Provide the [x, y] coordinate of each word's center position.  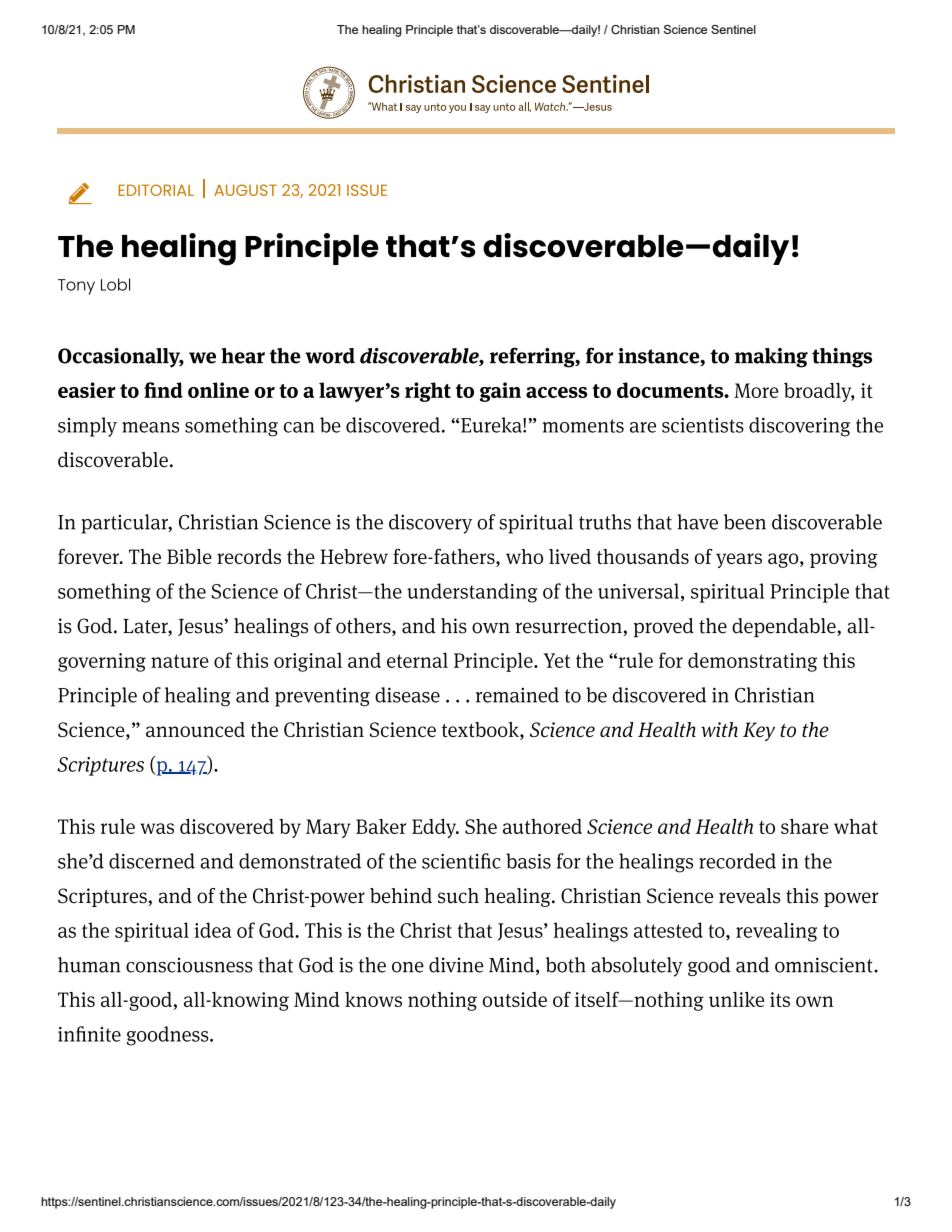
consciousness [189, 965]
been [745, 522]
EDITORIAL [156, 190]
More [756, 390]
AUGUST [245, 190]
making [771, 358]
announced [195, 729]
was [157, 828]
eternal [417, 660]
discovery [430, 524]
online [218, 390]
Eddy [435, 828]
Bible [189, 556]
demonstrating [752, 662]
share [805, 826]
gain [500, 392]
